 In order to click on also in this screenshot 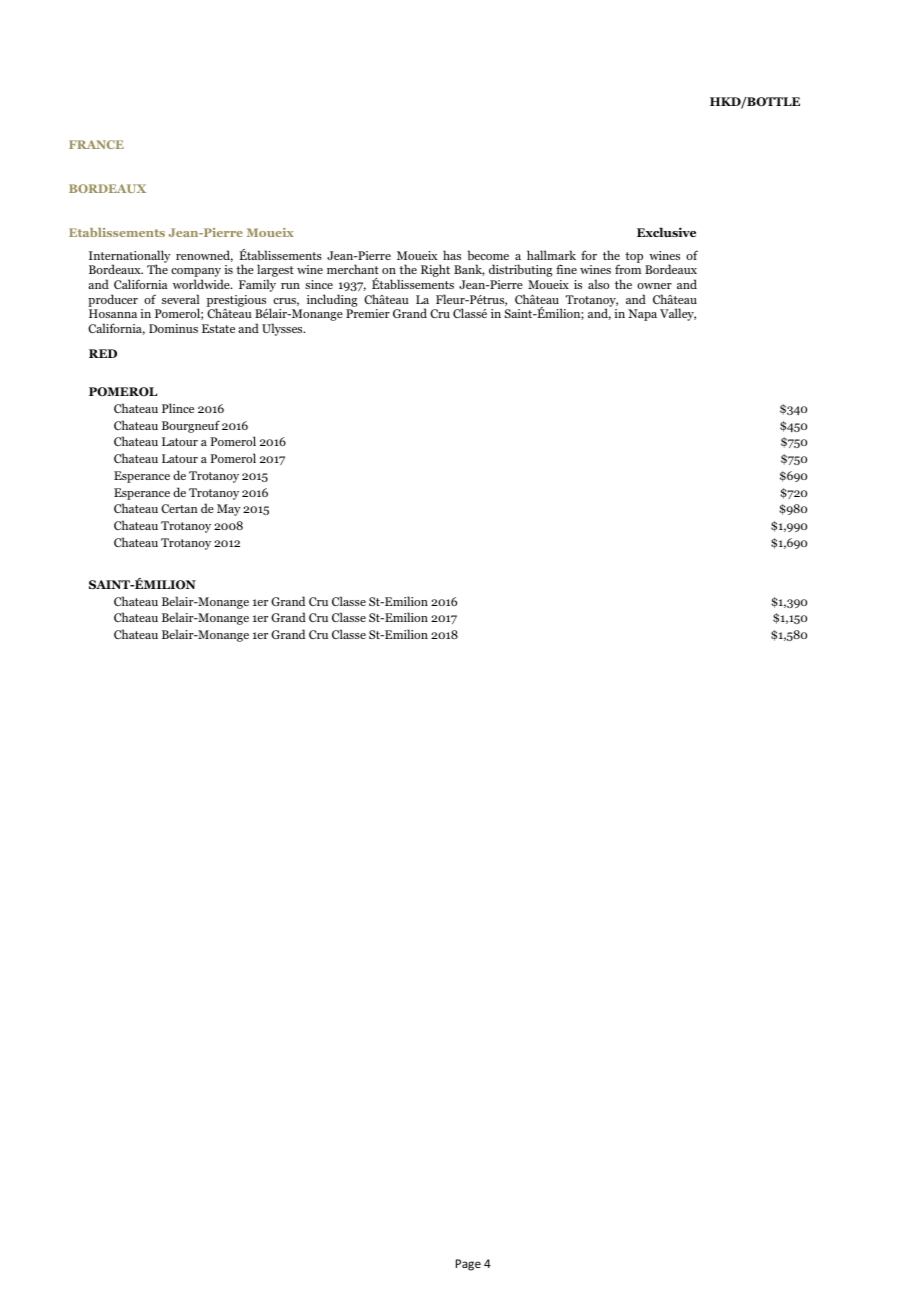, I will do `click(598, 284)`.
